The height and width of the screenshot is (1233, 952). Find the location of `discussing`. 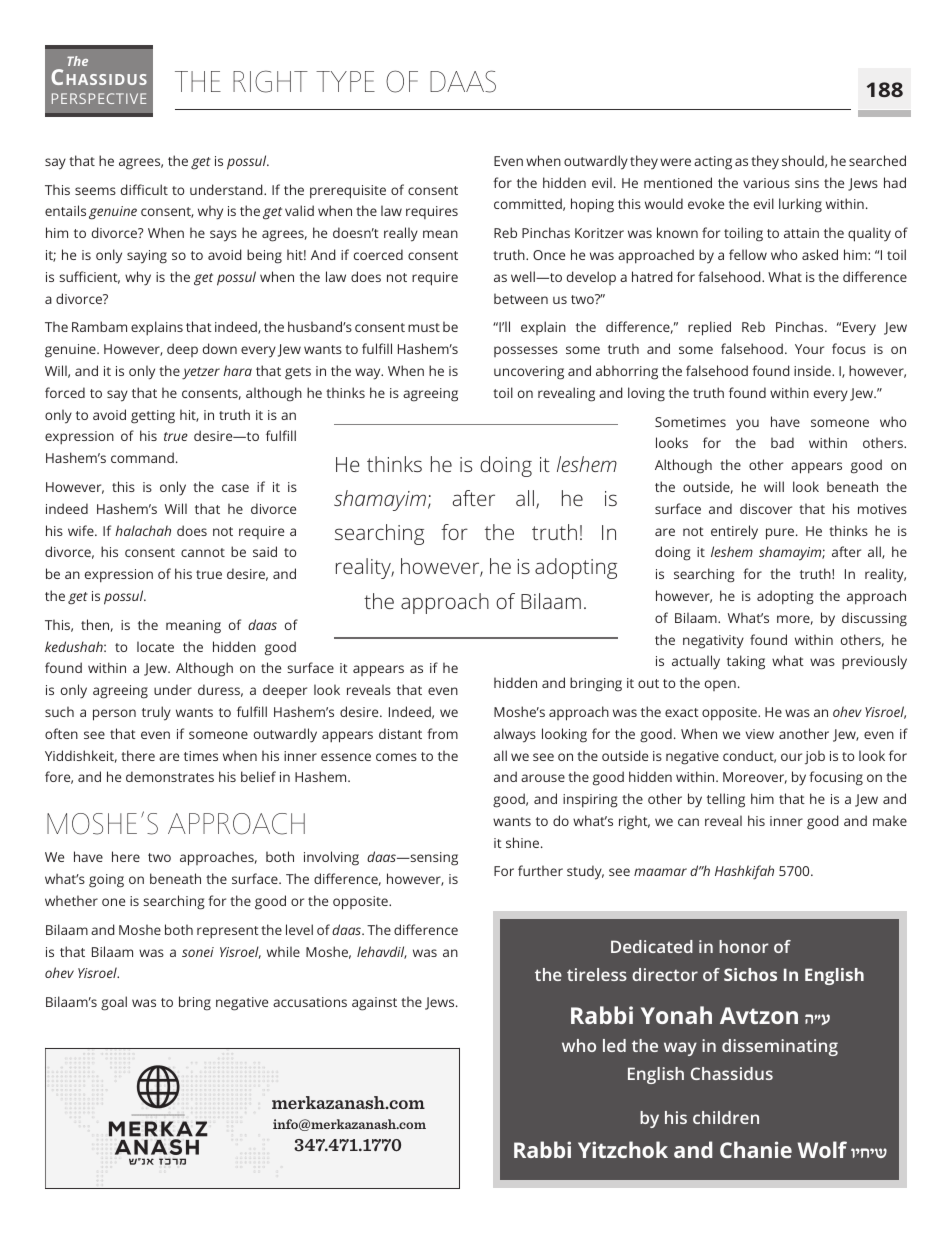

discussing is located at coordinates (874, 619).
